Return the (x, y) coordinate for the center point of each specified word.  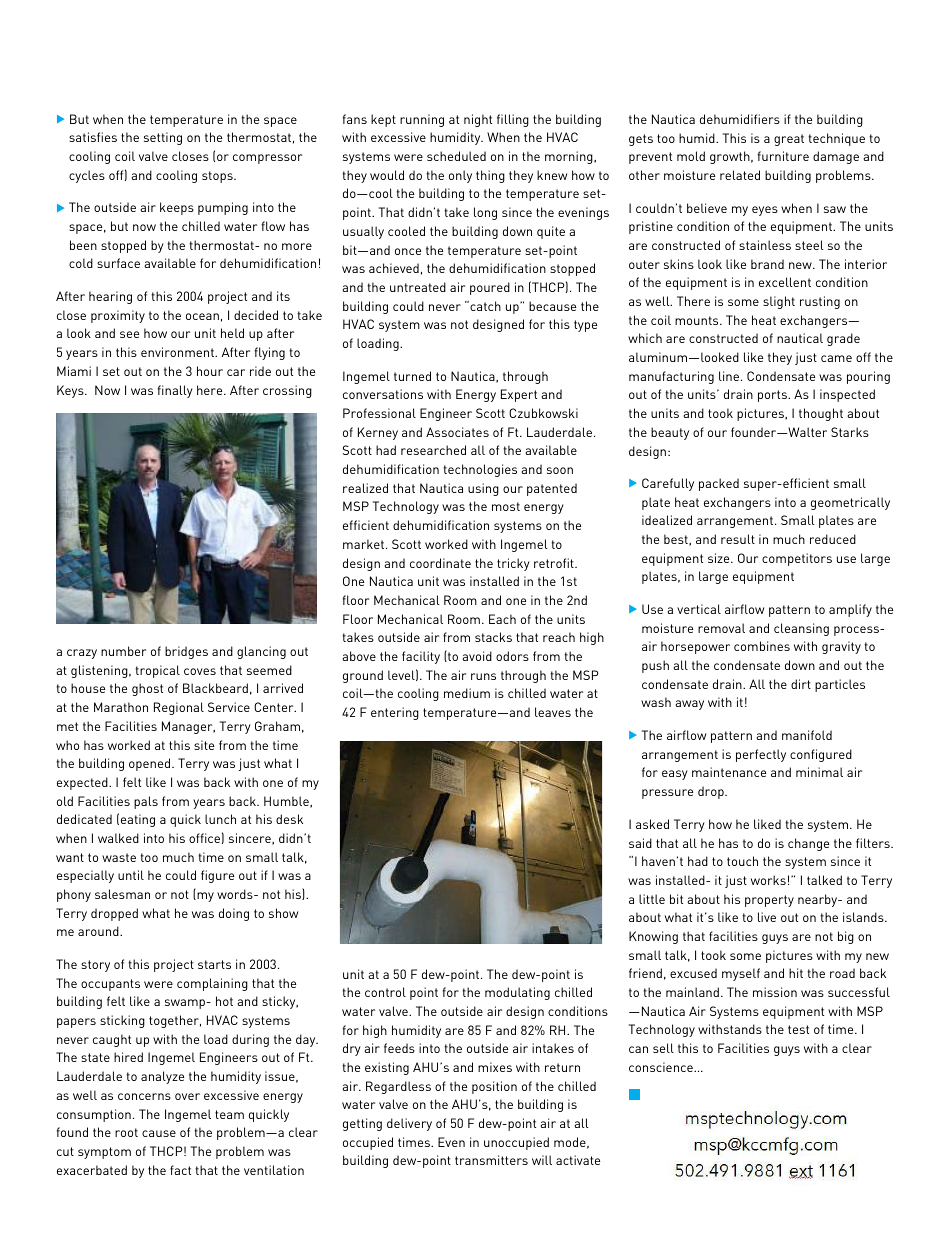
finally (175, 391)
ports (773, 396)
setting (163, 138)
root (126, 1132)
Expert (519, 395)
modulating (517, 993)
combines (762, 646)
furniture (783, 156)
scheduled (456, 156)
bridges (186, 652)
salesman (122, 894)
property (769, 901)
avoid (477, 656)
